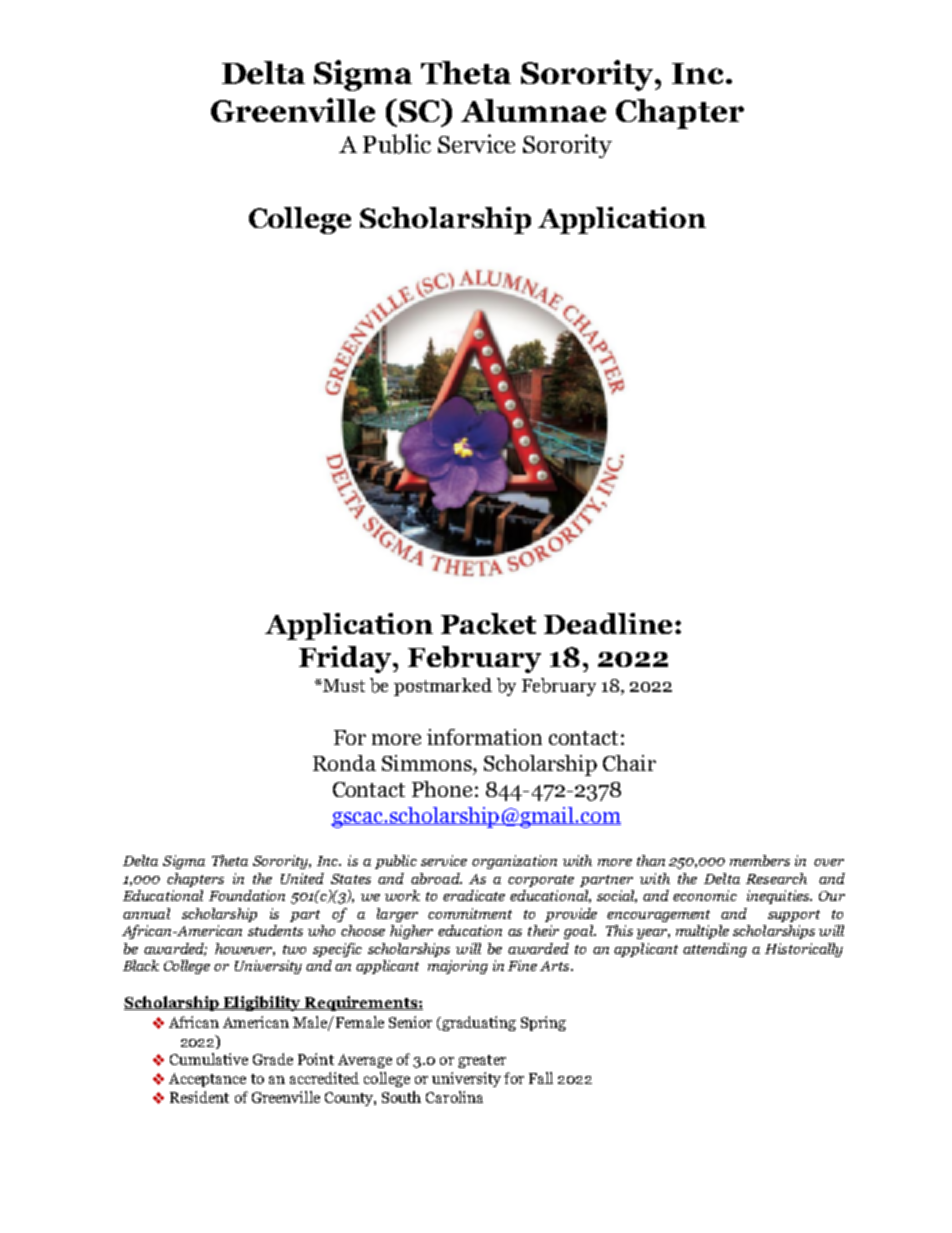 This screenshot has width=952, height=1233. What do you see at coordinates (760, 860) in the screenshot?
I see `members` at bounding box center [760, 860].
